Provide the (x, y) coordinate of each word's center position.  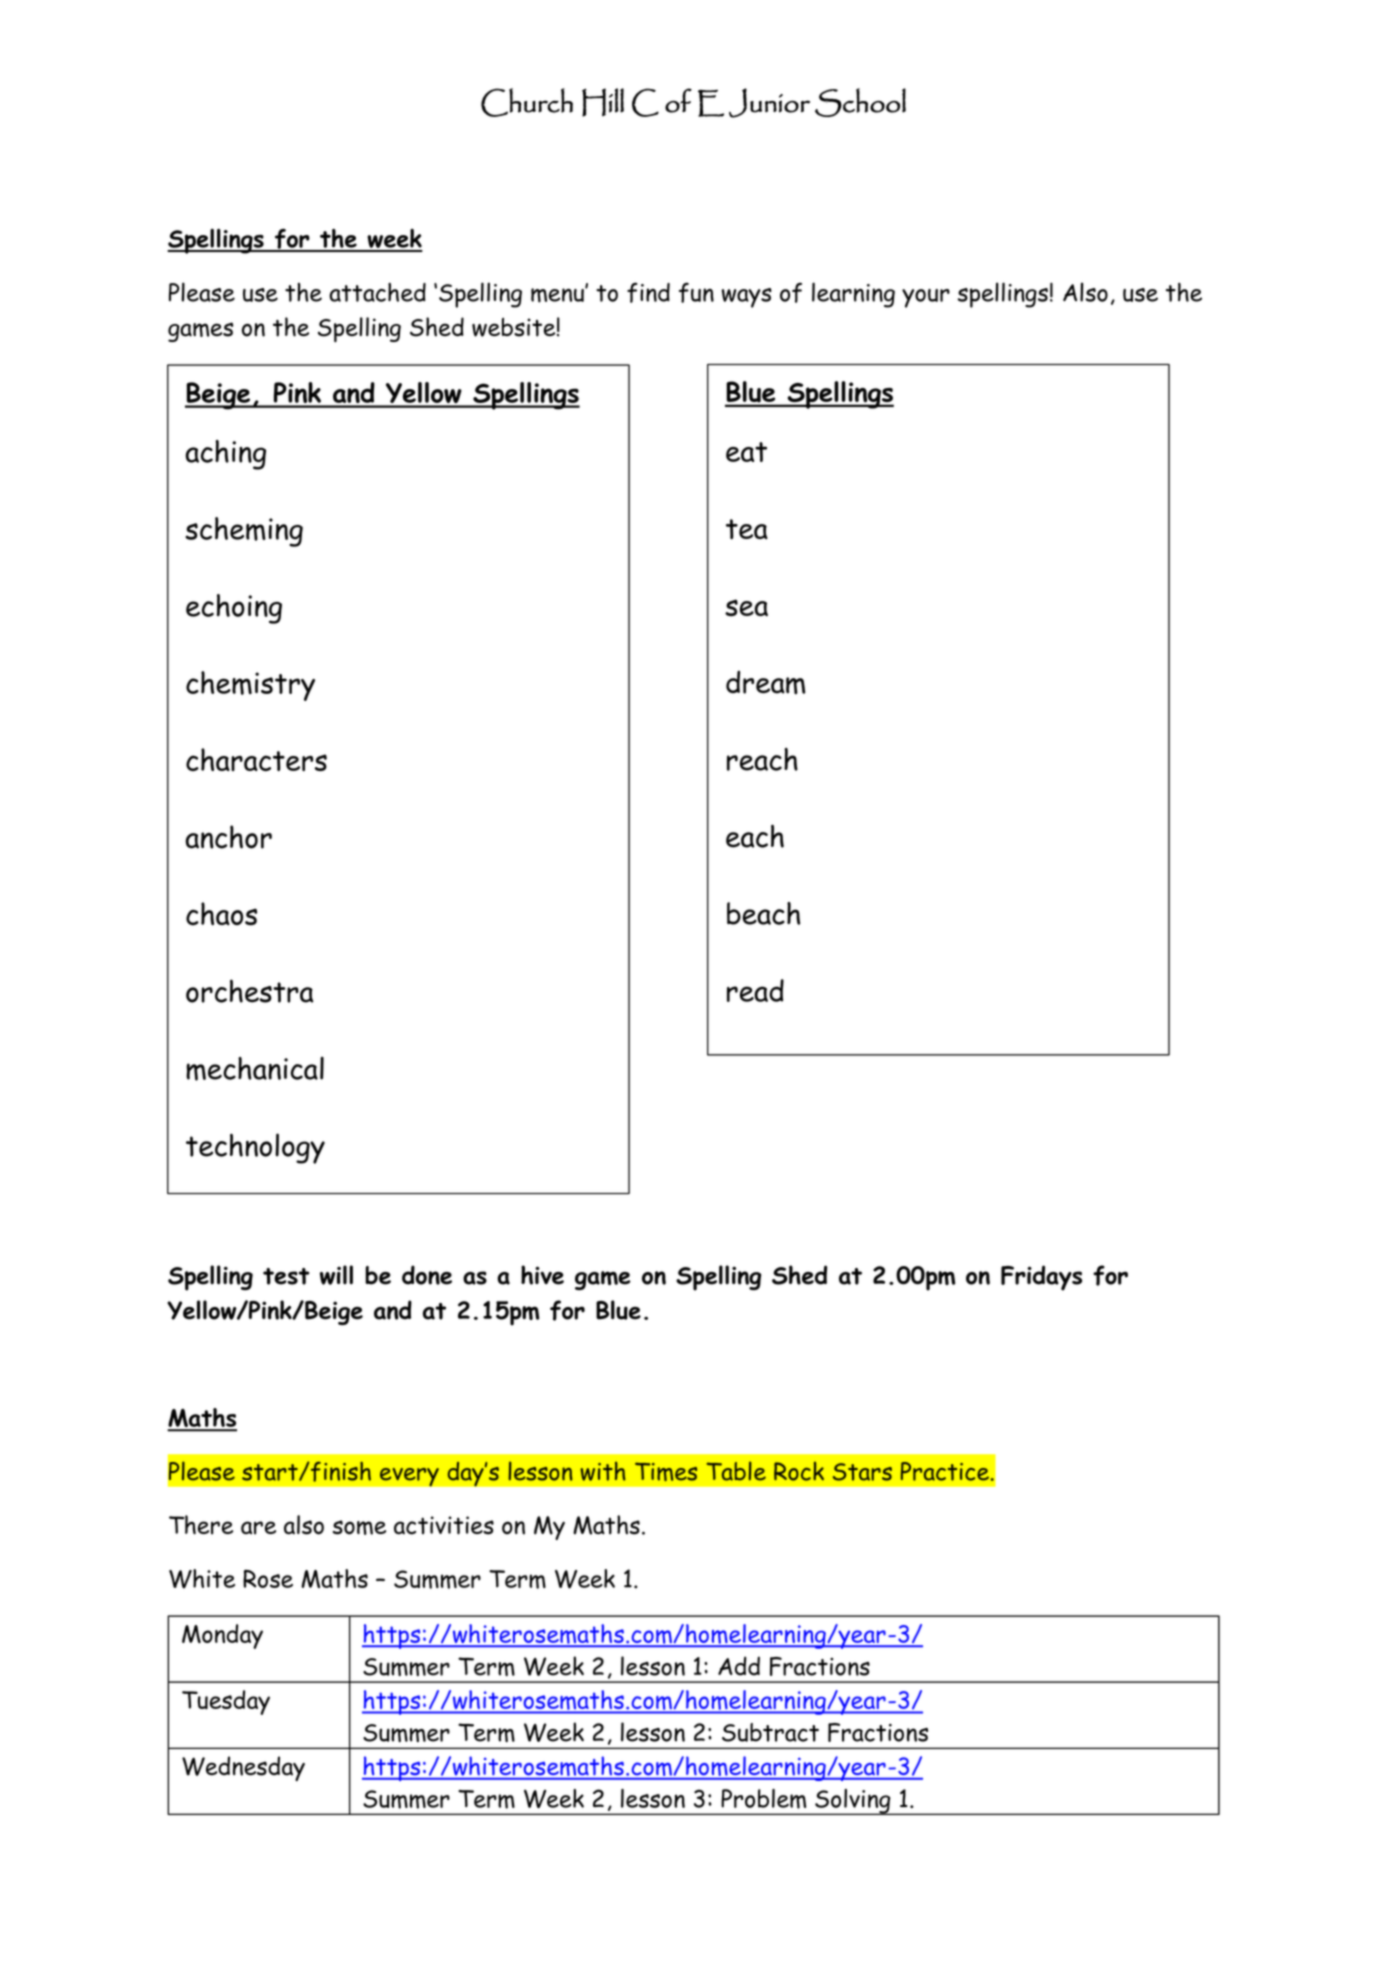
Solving (853, 1802)
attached (377, 292)
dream (765, 682)
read (755, 990)
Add (739, 1666)
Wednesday (243, 1768)
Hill (603, 102)
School (860, 102)
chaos (221, 914)
